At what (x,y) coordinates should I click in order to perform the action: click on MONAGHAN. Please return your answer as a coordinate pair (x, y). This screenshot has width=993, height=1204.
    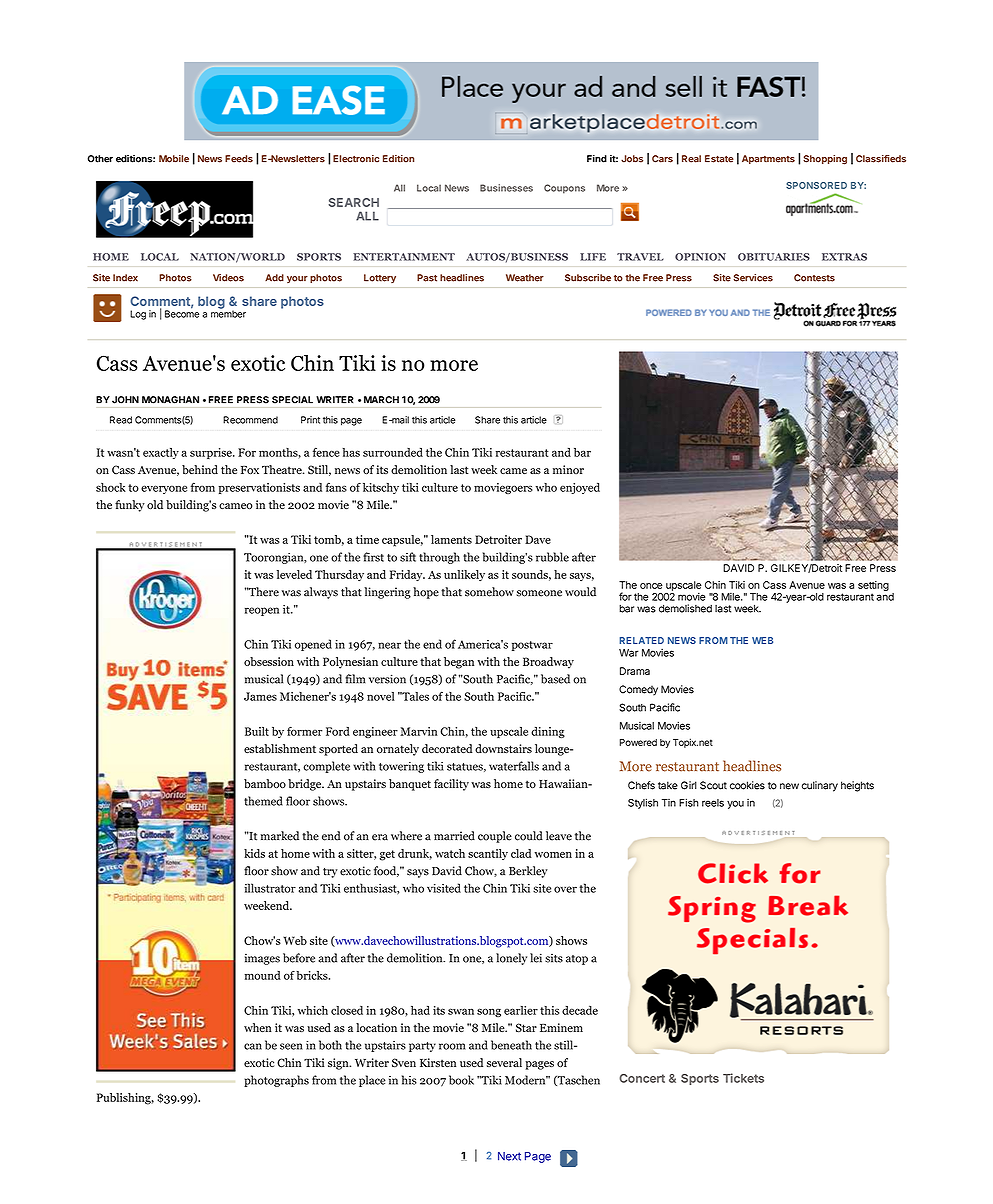
    Looking at the image, I should click on (170, 400).
